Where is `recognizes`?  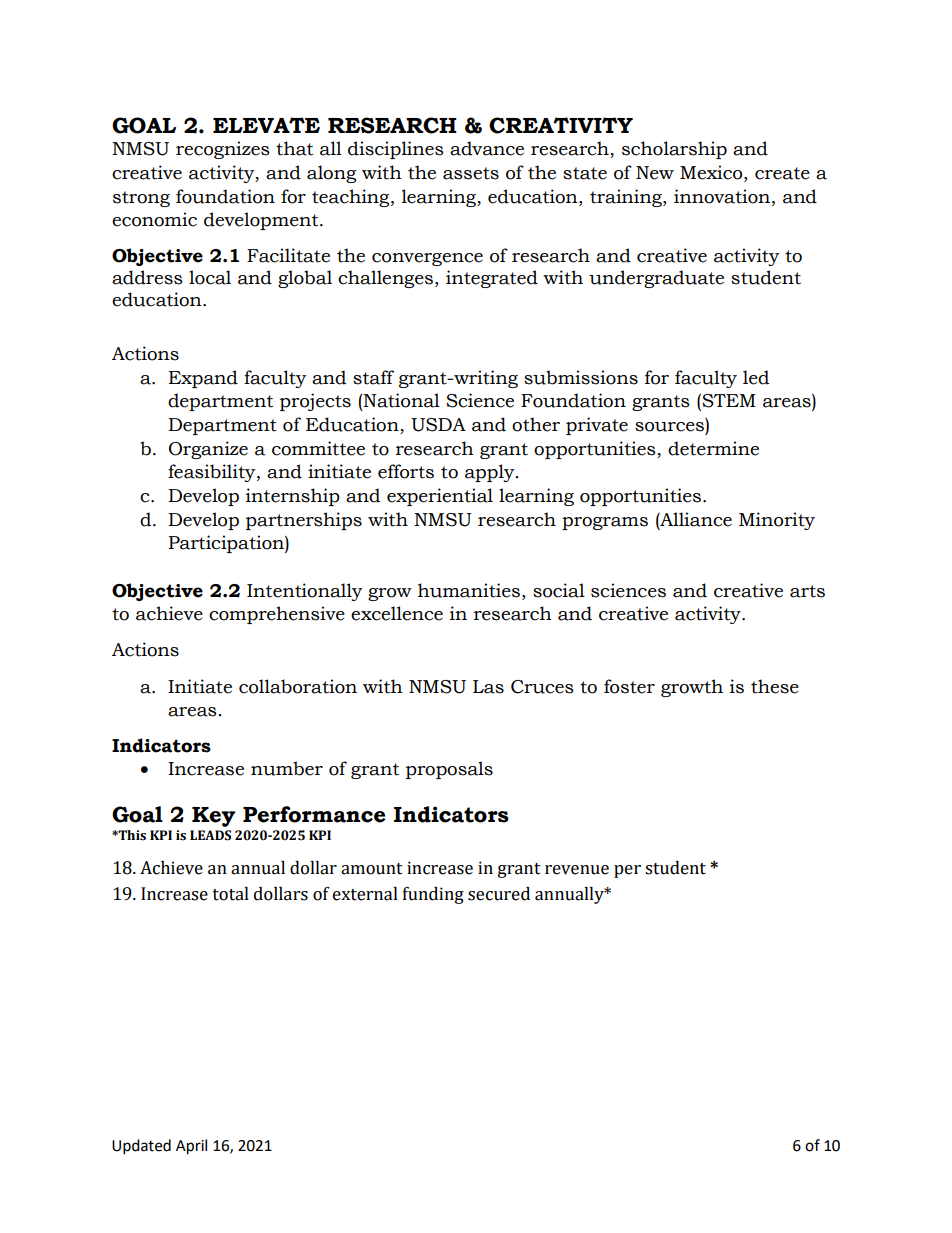
recognizes is located at coordinates (223, 150).
